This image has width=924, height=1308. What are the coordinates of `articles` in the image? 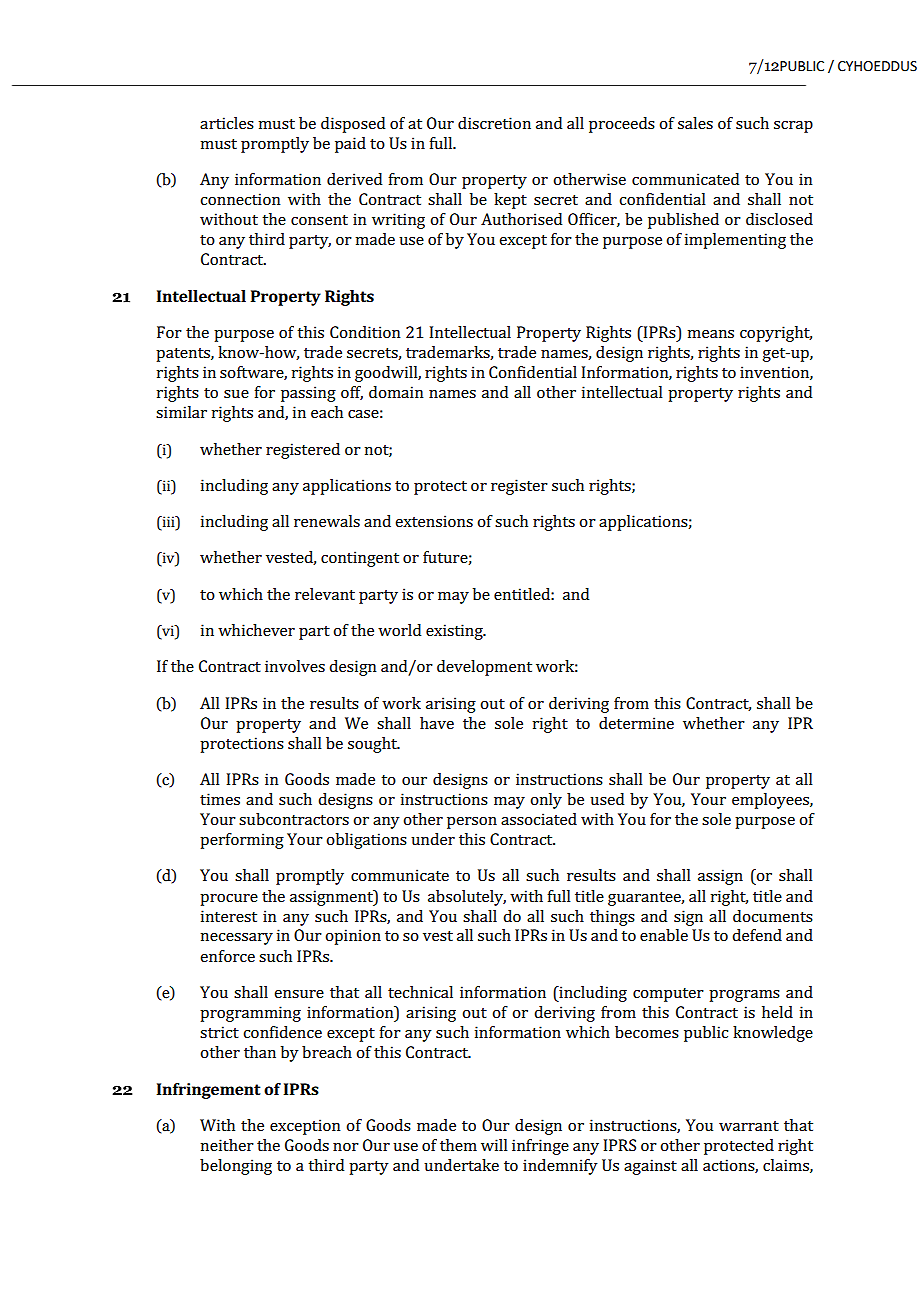 It's located at (227, 123).
